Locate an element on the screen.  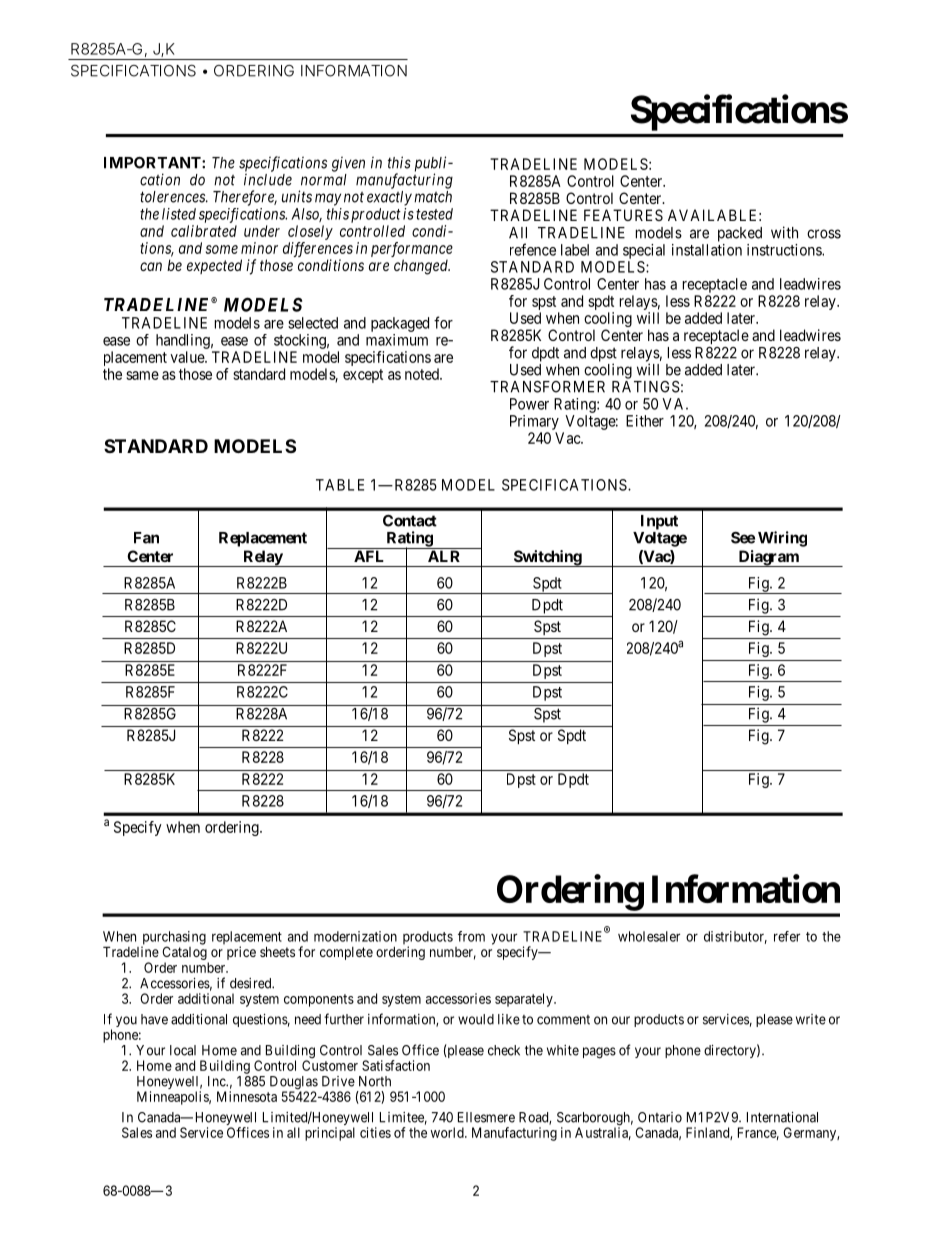
Either is located at coordinates (645, 421).
